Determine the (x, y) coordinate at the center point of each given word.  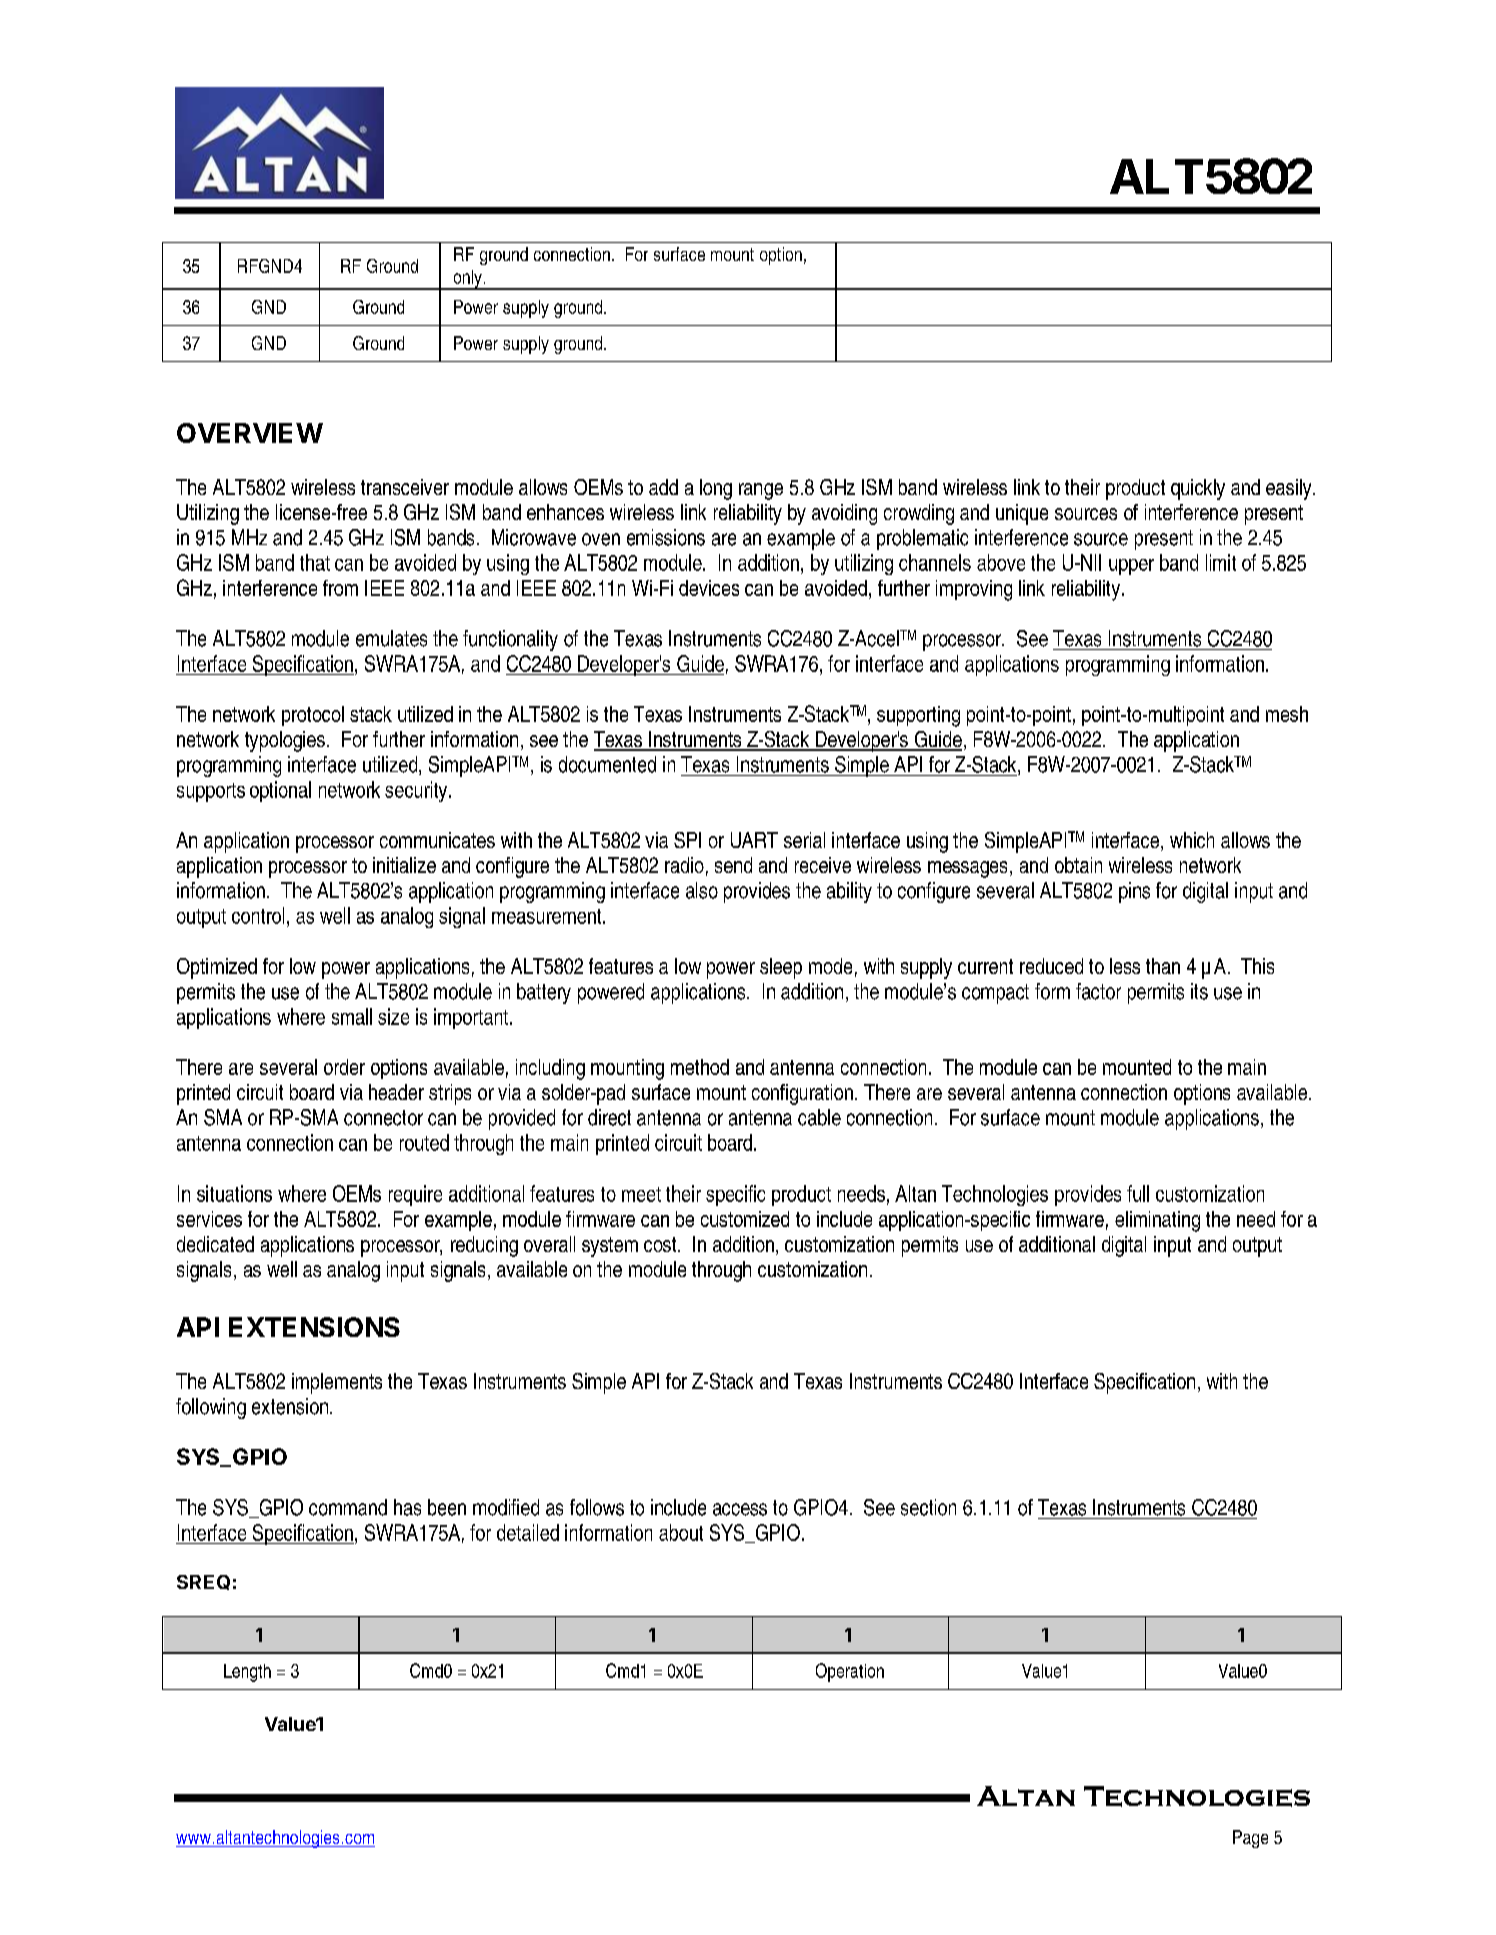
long (716, 489)
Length (247, 1673)
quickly (1198, 489)
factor (1098, 991)
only (467, 280)
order (344, 1067)
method (700, 1067)
